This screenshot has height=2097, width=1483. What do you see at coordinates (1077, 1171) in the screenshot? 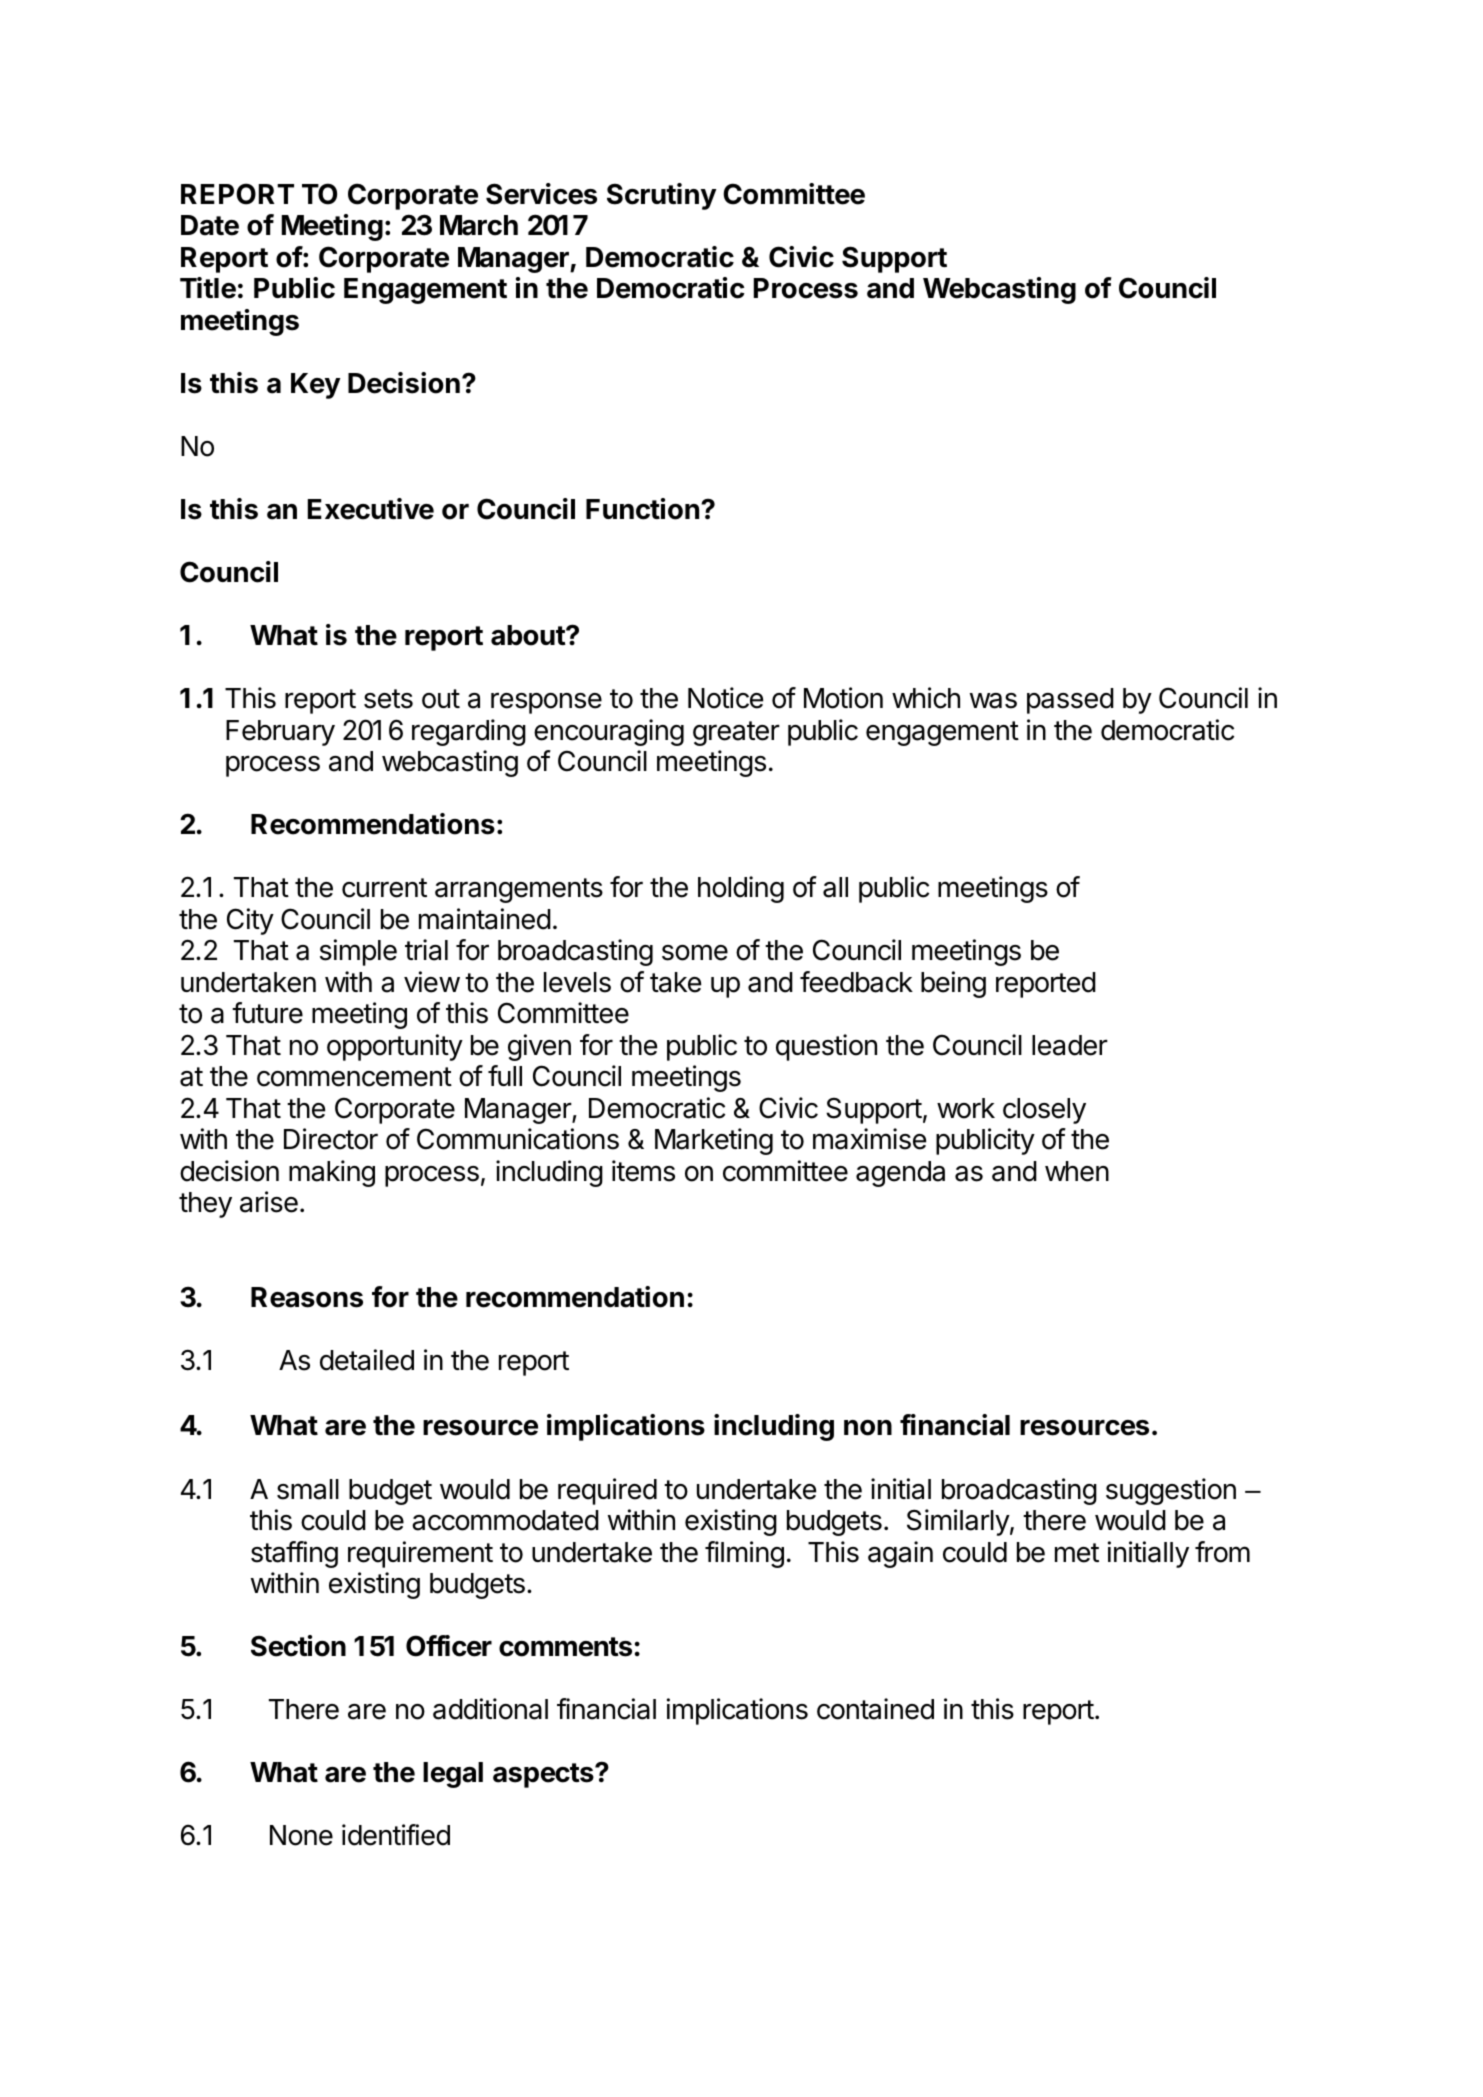
I see `when` at bounding box center [1077, 1171].
